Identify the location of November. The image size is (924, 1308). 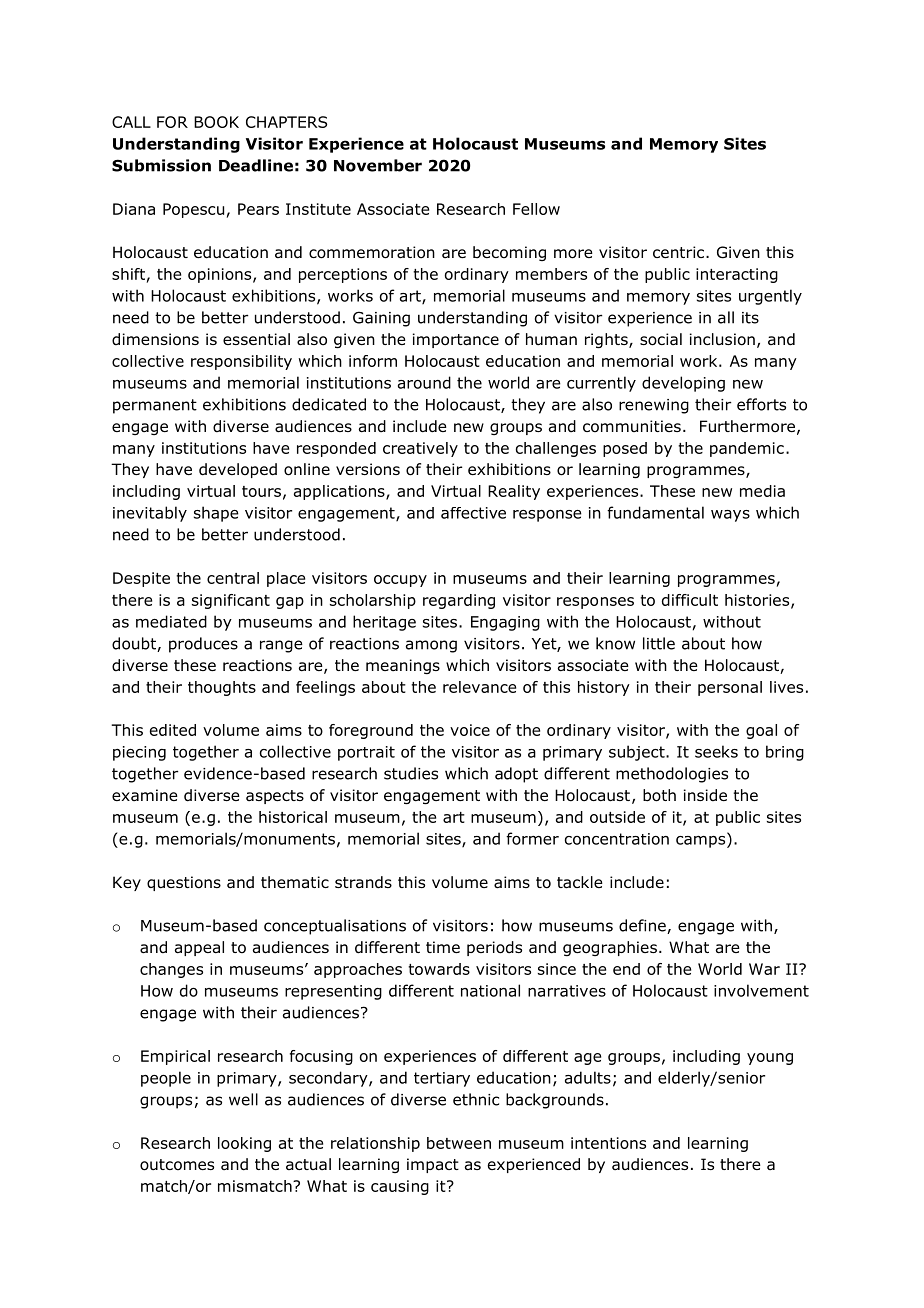
(378, 165).
